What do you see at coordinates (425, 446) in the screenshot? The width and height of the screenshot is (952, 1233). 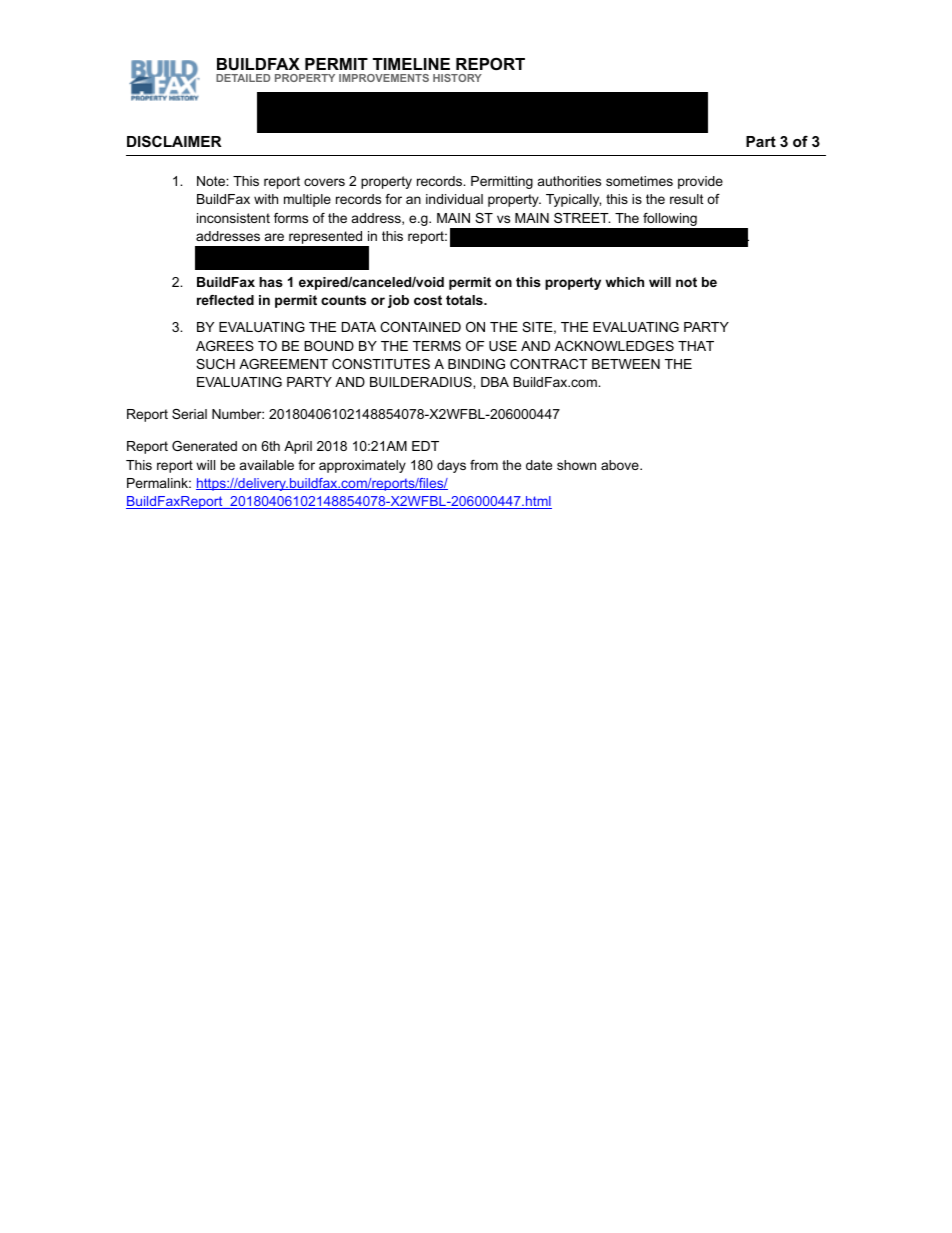 I see `EDT` at bounding box center [425, 446].
